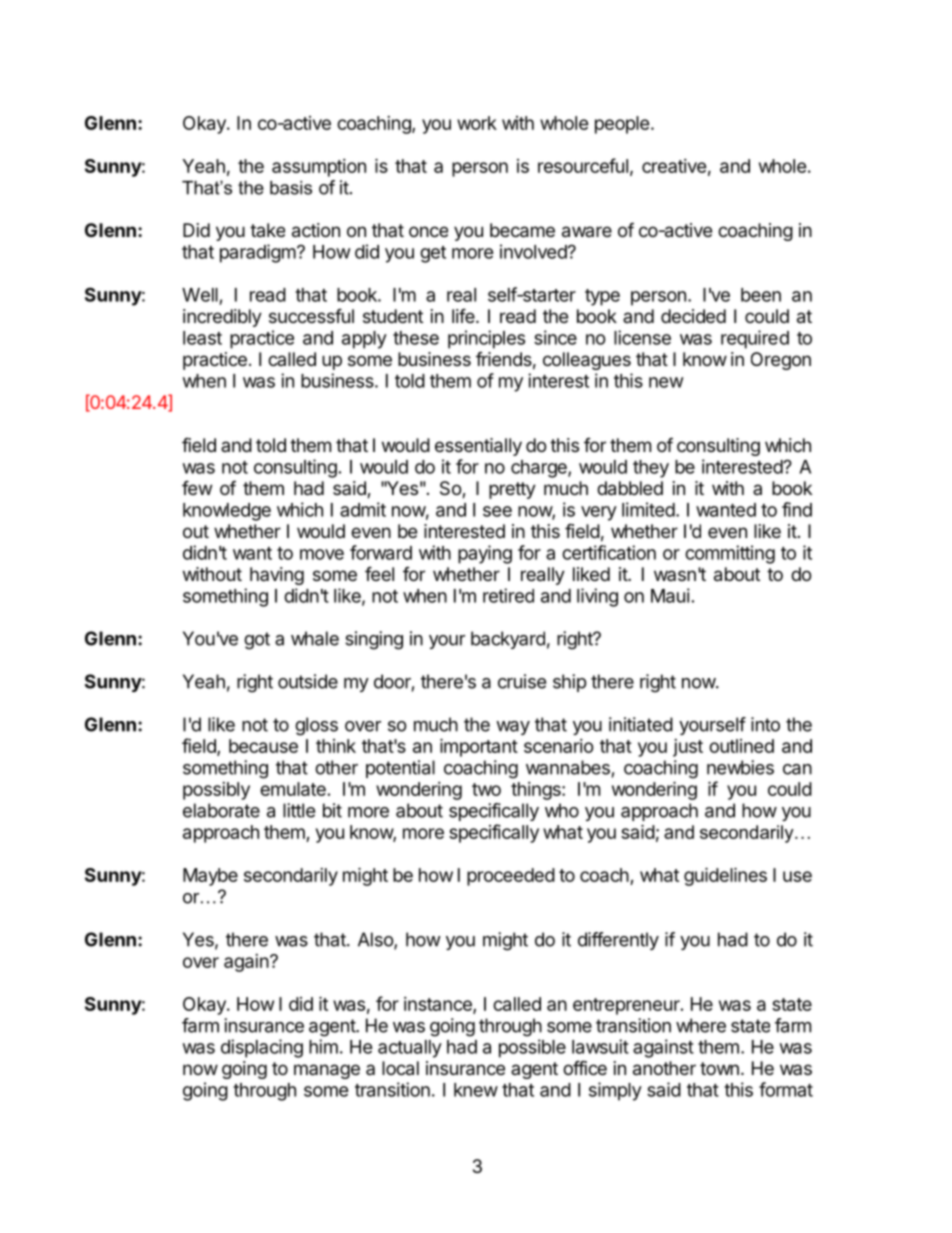 The height and width of the document is (1233, 952). Describe the element at coordinates (674, 166) in the document. I see `creative` at that location.
